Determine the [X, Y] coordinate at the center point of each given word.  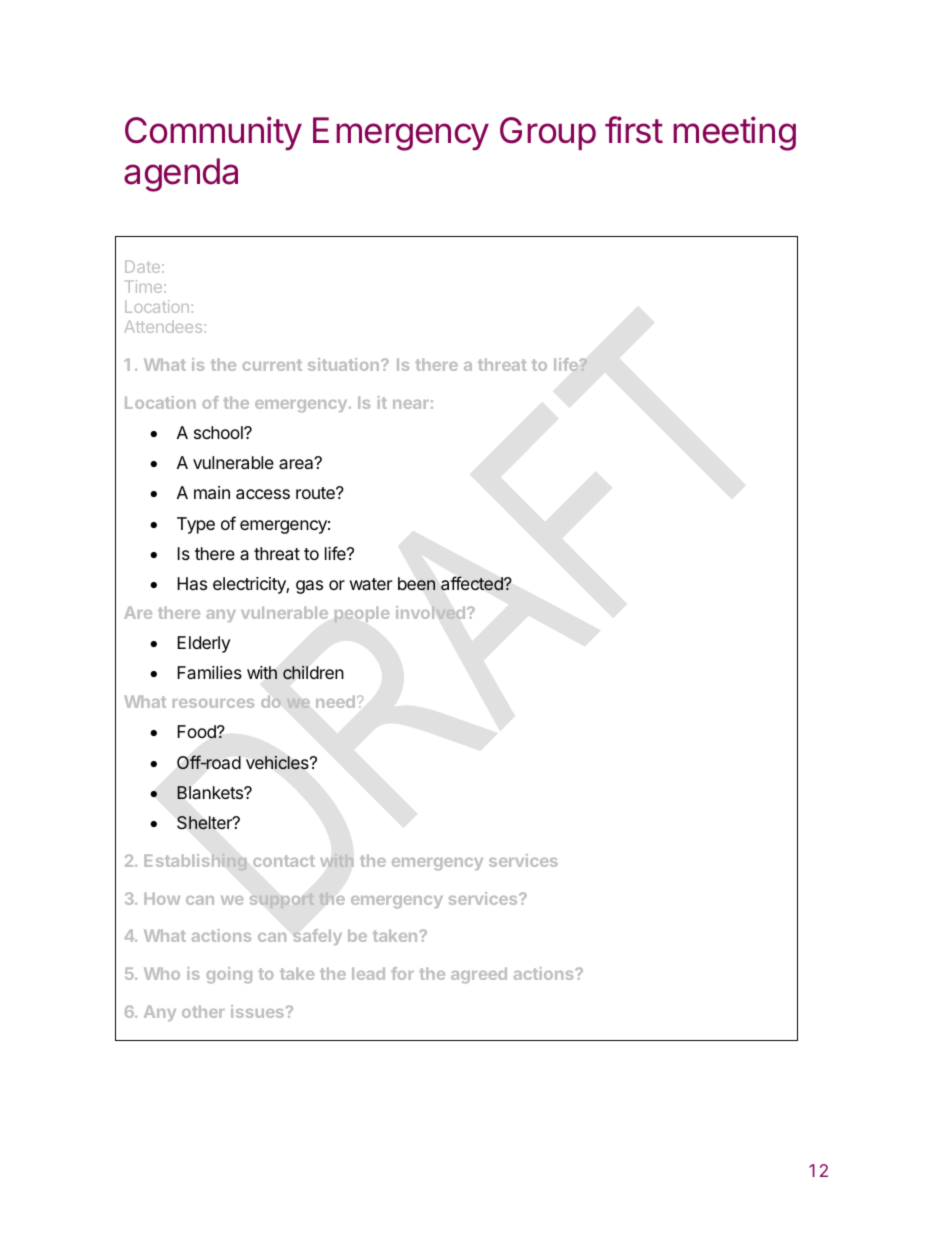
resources [213, 703]
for [402, 973]
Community [213, 133]
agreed [479, 975]
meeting [734, 133]
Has [192, 583]
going [229, 975]
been [416, 583]
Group [548, 133]
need [335, 701]
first [634, 130]
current [272, 365]
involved [432, 612]
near [411, 404]
